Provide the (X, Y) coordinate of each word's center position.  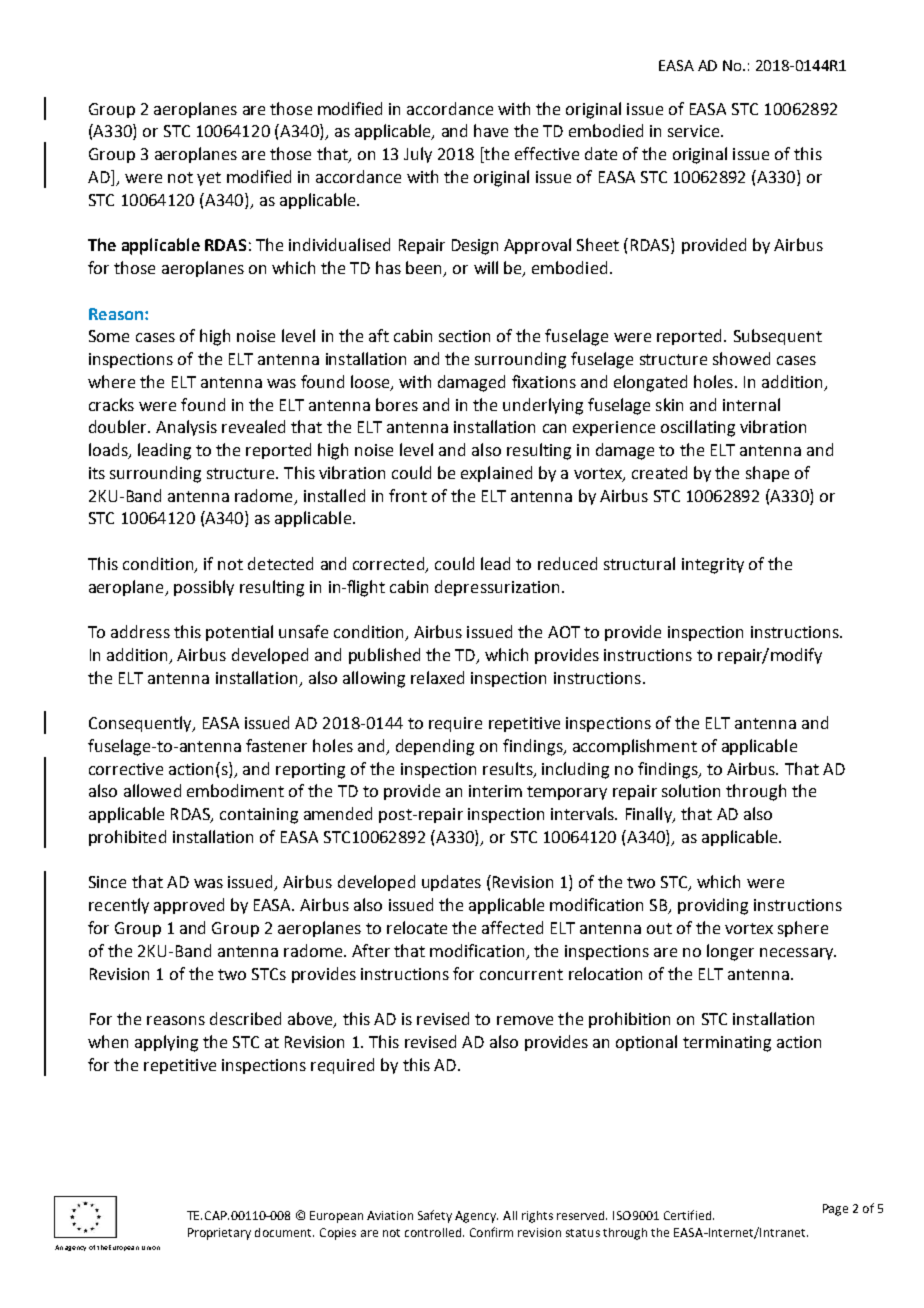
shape (767, 474)
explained (496, 474)
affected (512, 927)
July (418, 155)
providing (713, 906)
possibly (204, 588)
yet (209, 179)
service (695, 131)
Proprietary (219, 1234)
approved (189, 906)
